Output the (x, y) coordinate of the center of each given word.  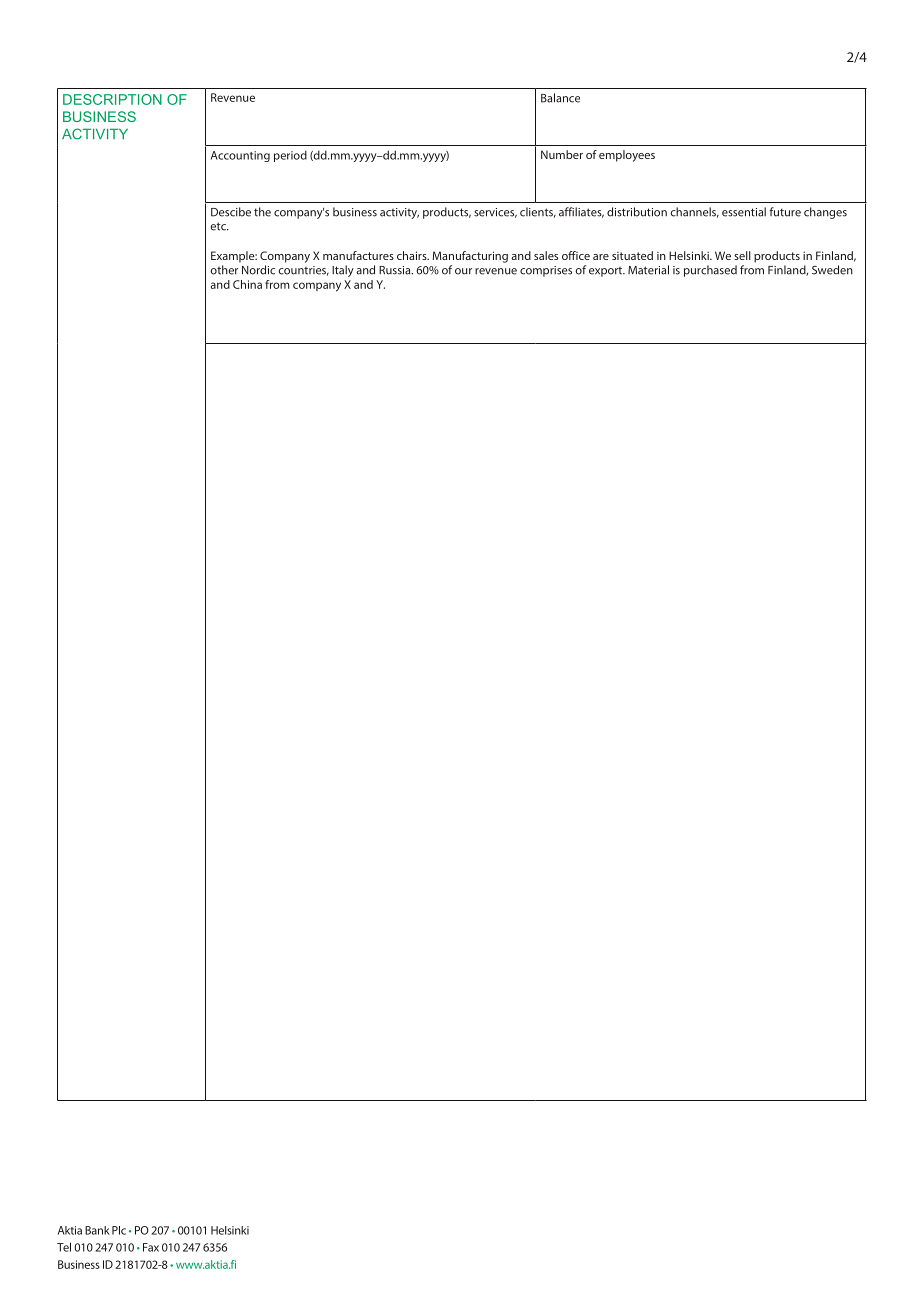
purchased (710, 271)
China (247, 284)
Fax (151, 1247)
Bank (97, 1230)
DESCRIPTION (112, 99)
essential (744, 212)
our (463, 271)
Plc (119, 1230)
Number (562, 154)
